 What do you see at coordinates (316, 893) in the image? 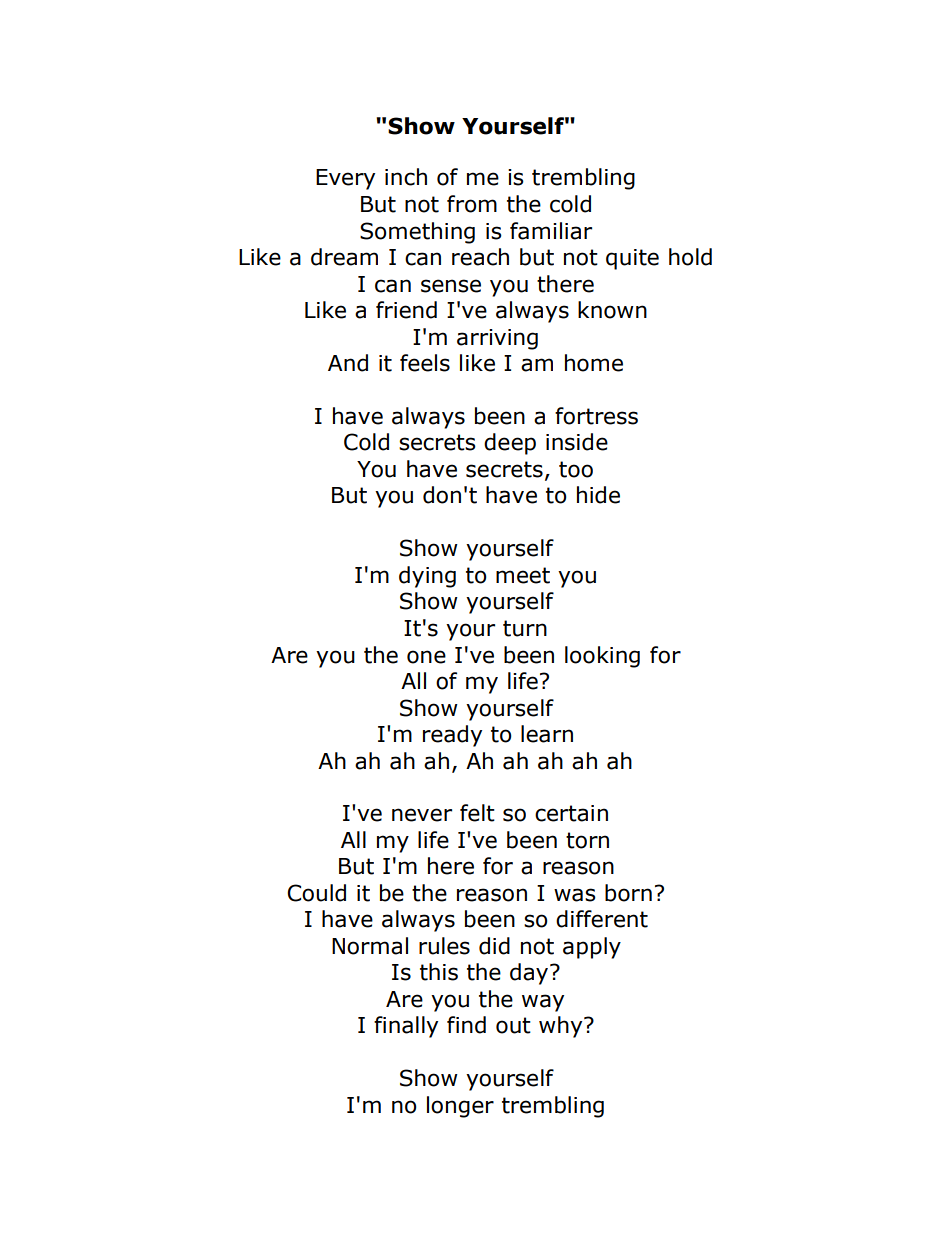
I see `Could` at bounding box center [316, 893].
